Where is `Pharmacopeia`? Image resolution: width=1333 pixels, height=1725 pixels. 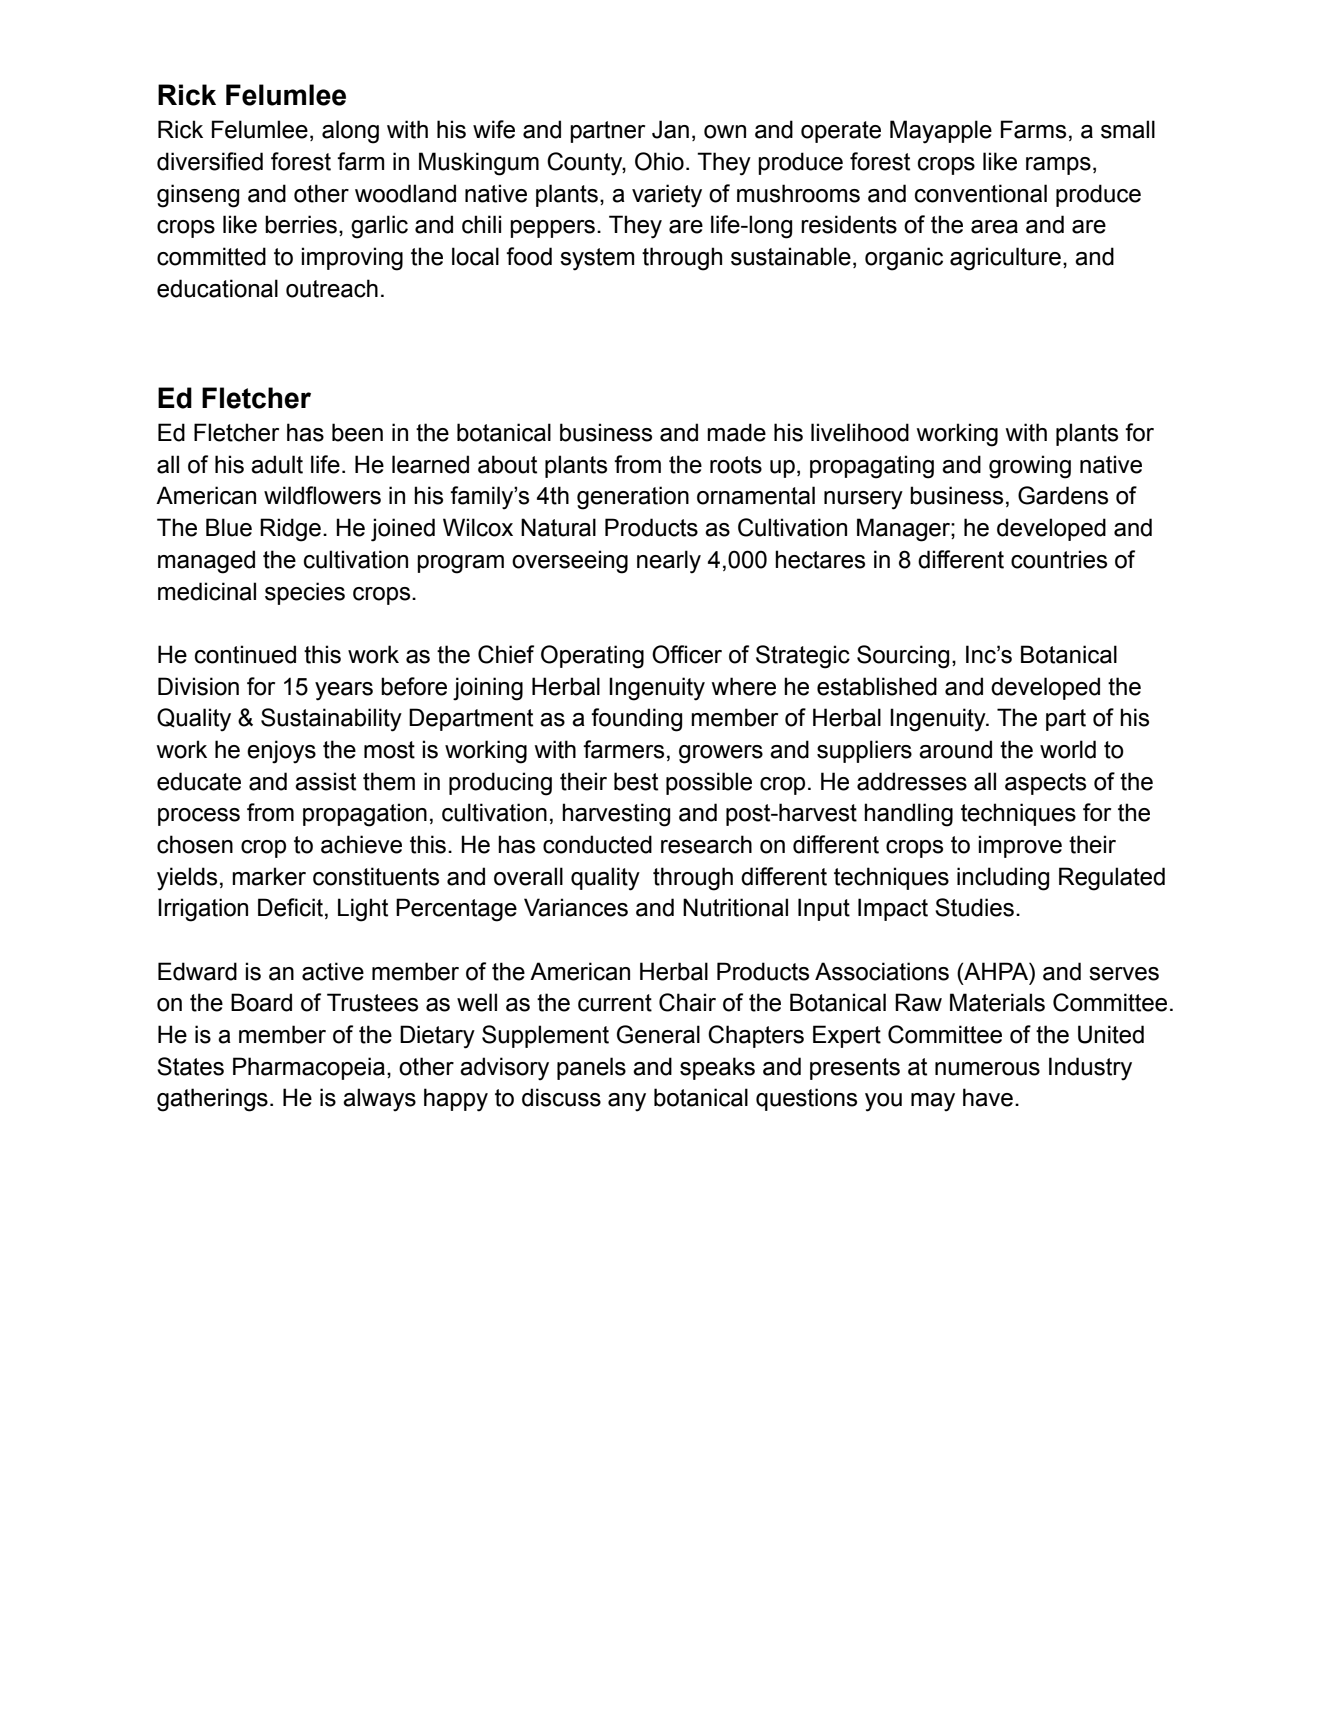
Pharmacopeia is located at coordinates (309, 1068).
